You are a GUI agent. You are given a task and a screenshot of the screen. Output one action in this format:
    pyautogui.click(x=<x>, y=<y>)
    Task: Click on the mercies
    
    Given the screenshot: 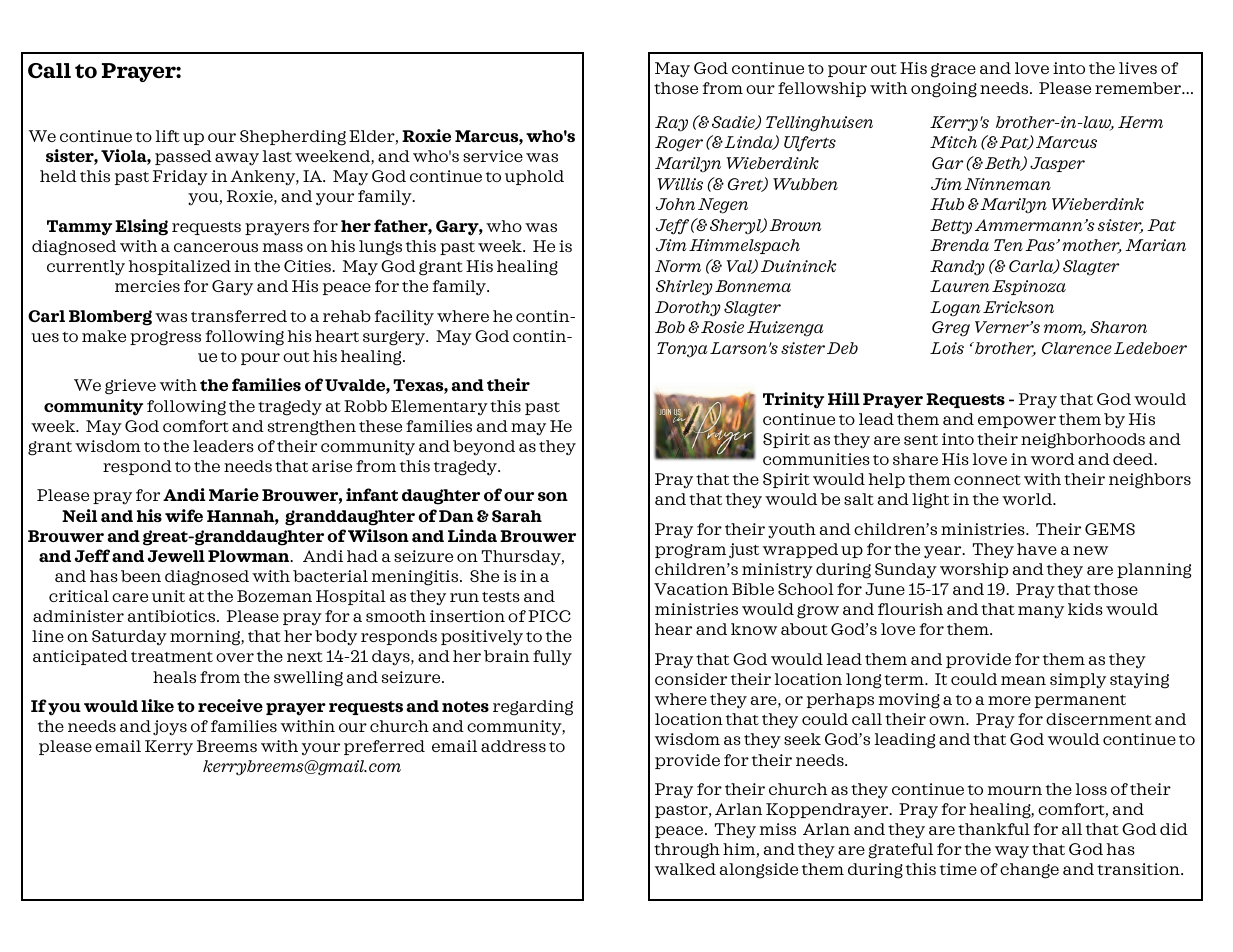 What is the action you would take?
    pyautogui.click(x=147, y=286)
